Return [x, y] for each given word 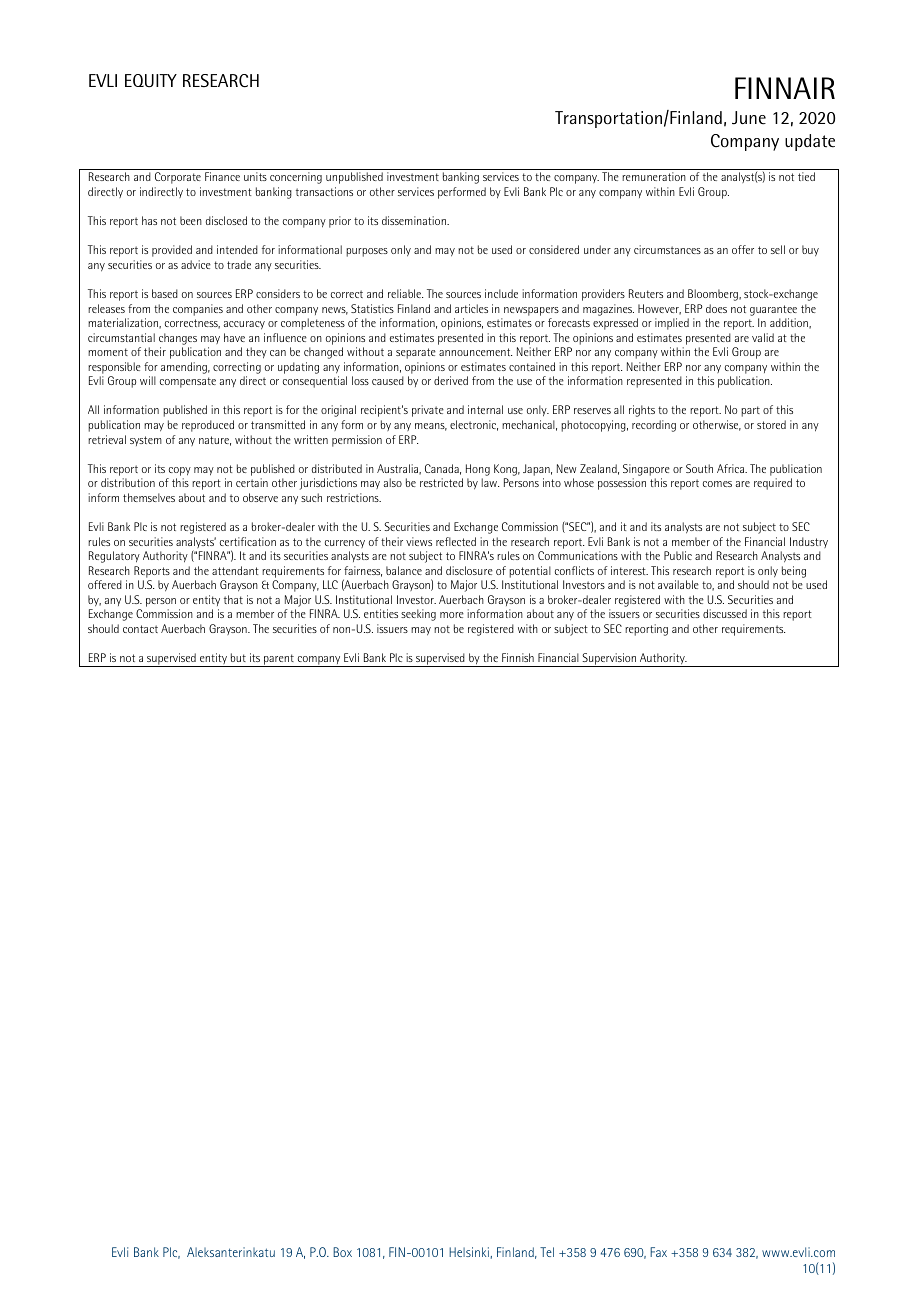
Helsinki [469, 1252]
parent [279, 660]
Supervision [609, 660]
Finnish [518, 657]
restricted [441, 482]
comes [717, 484]
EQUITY [151, 81]
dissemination [415, 220]
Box [342, 1252]
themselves [149, 497]
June [749, 118]
